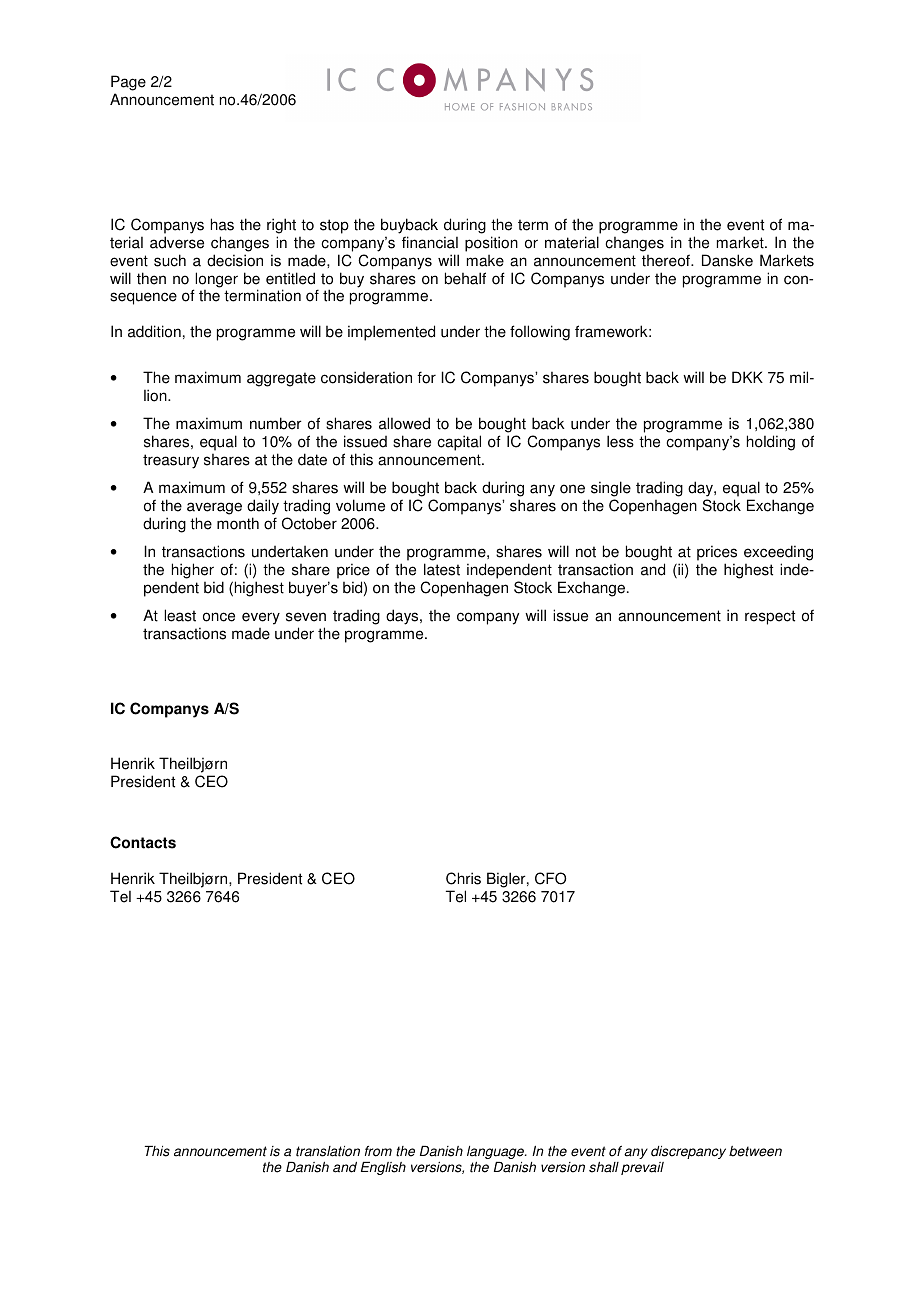 The width and height of the image is (924, 1308). Describe the element at coordinates (770, 617) in the image. I see `respect` at that location.
